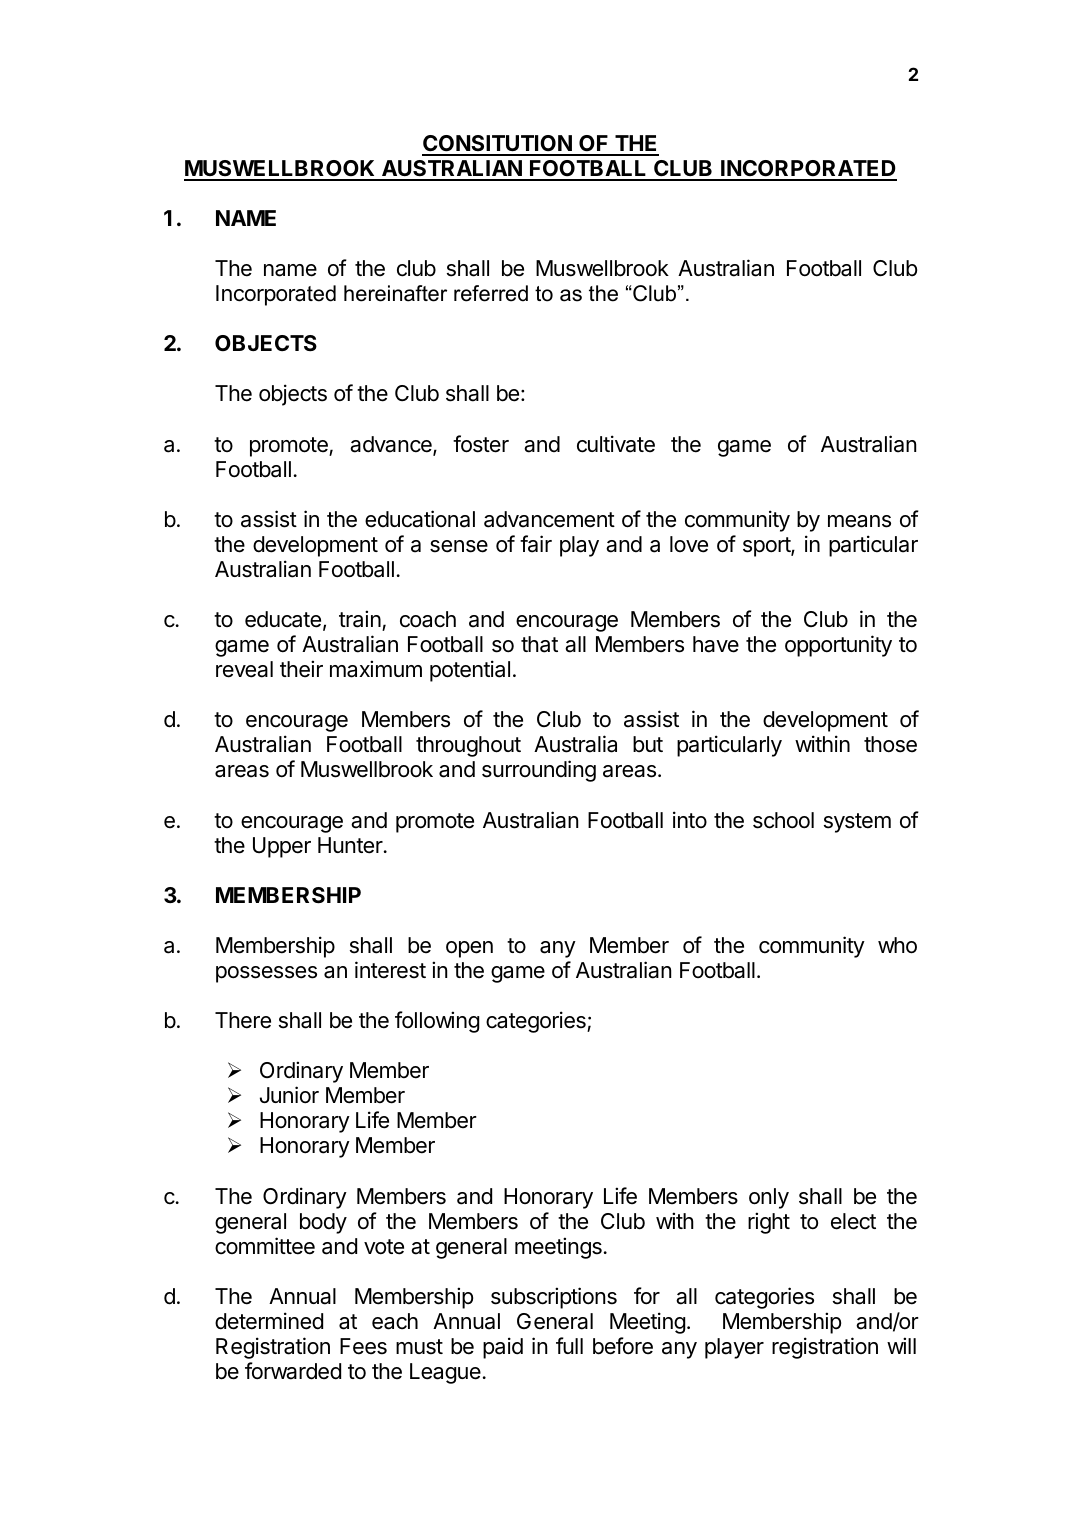 The height and width of the document is (1529, 1081). What do you see at coordinates (363, 1346) in the document?
I see `Fees` at bounding box center [363, 1346].
